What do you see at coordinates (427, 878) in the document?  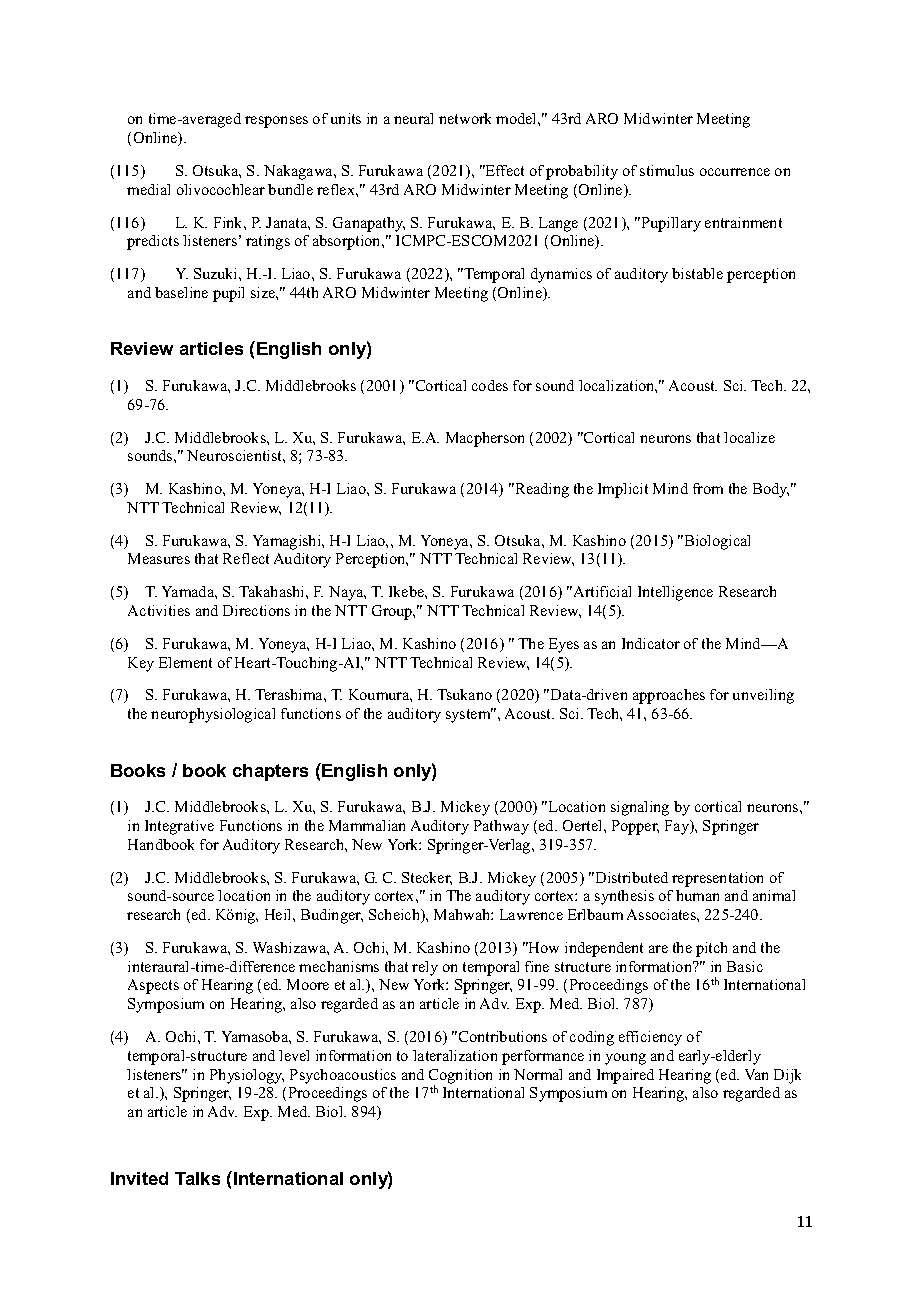 I see `Stecker` at bounding box center [427, 878].
